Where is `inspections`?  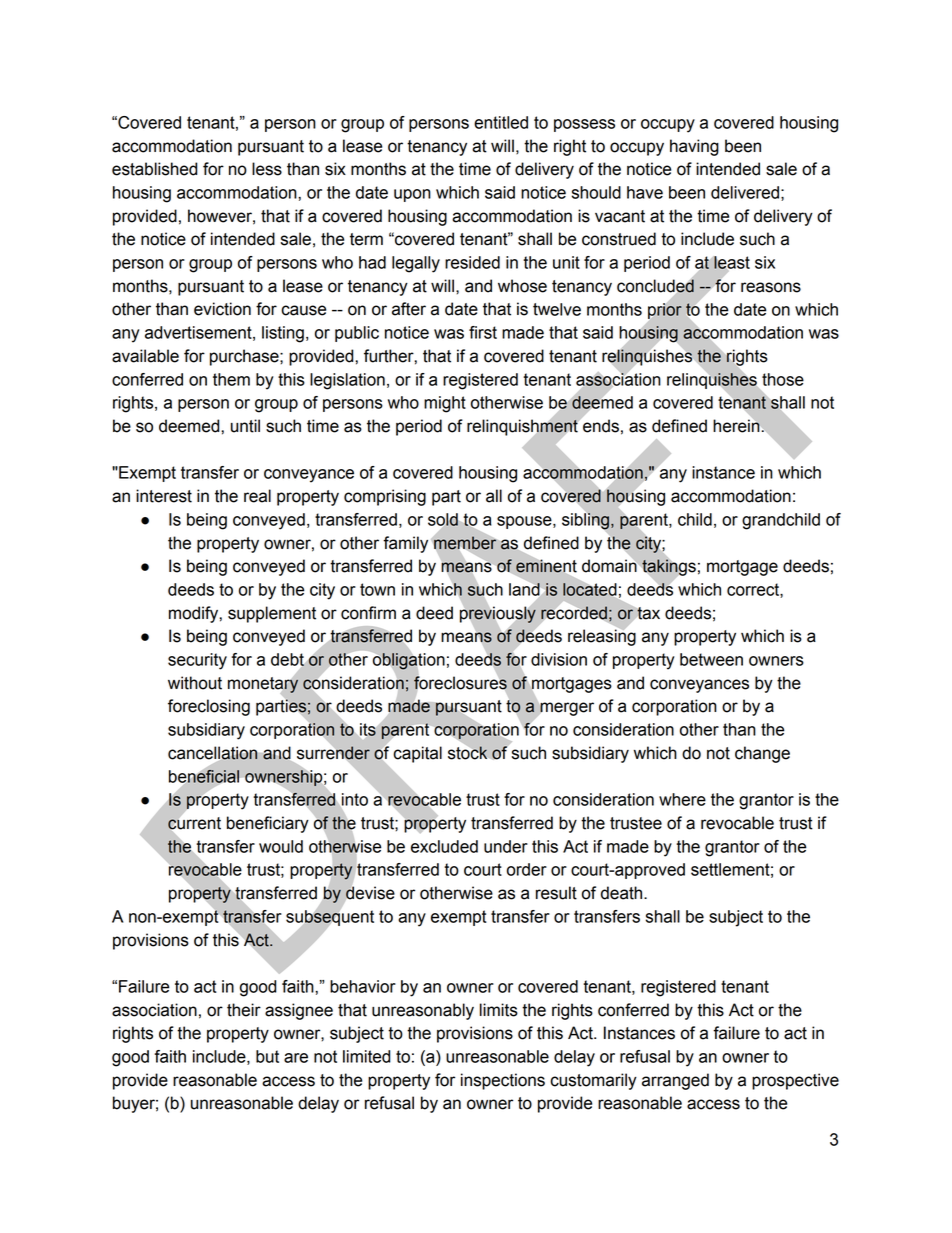 inspections is located at coordinates (503, 1081).
